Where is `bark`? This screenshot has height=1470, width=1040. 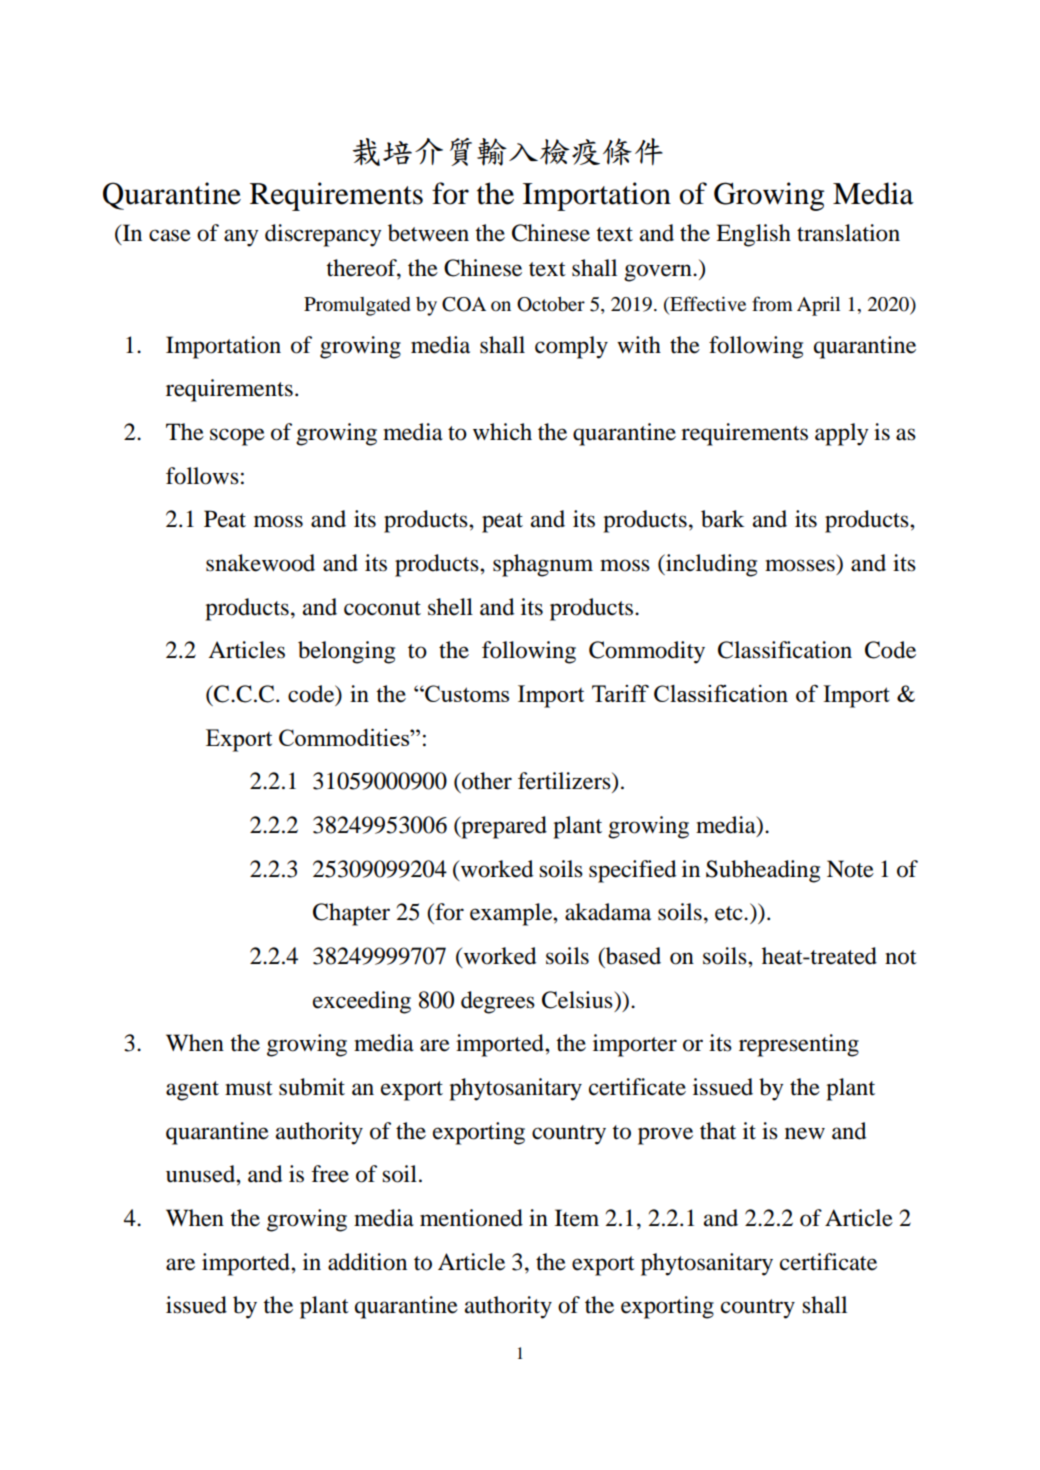
bark is located at coordinates (722, 519).
